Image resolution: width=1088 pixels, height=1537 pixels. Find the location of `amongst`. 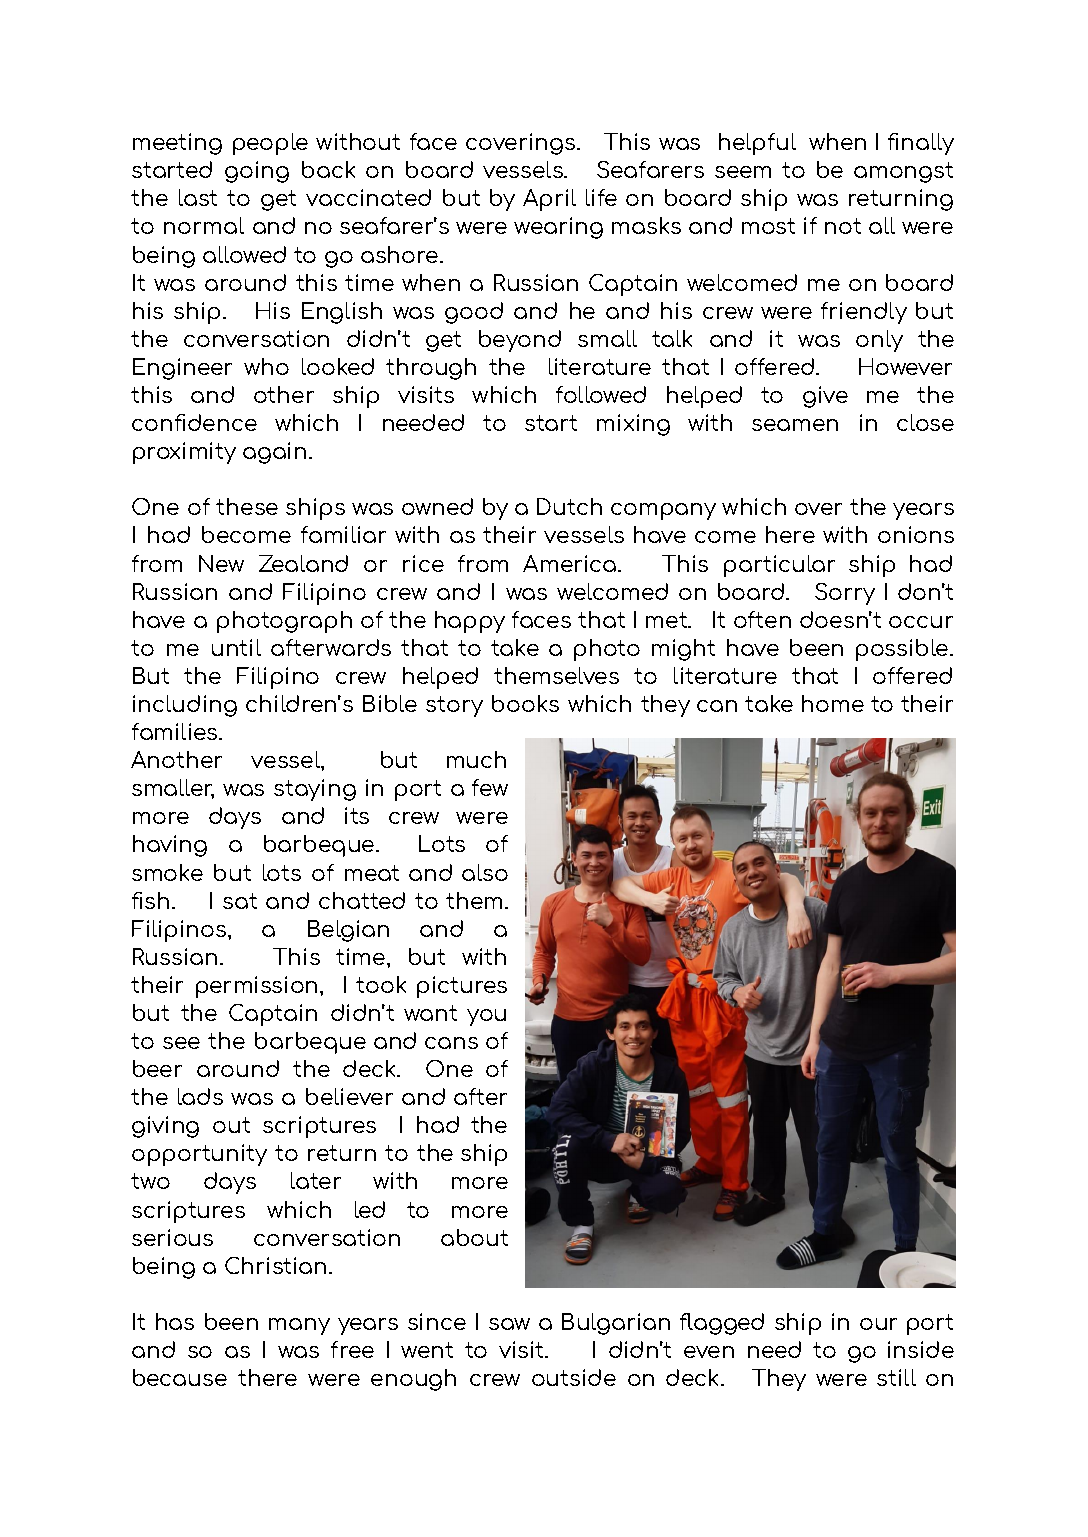

amongst is located at coordinates (903, 172).
